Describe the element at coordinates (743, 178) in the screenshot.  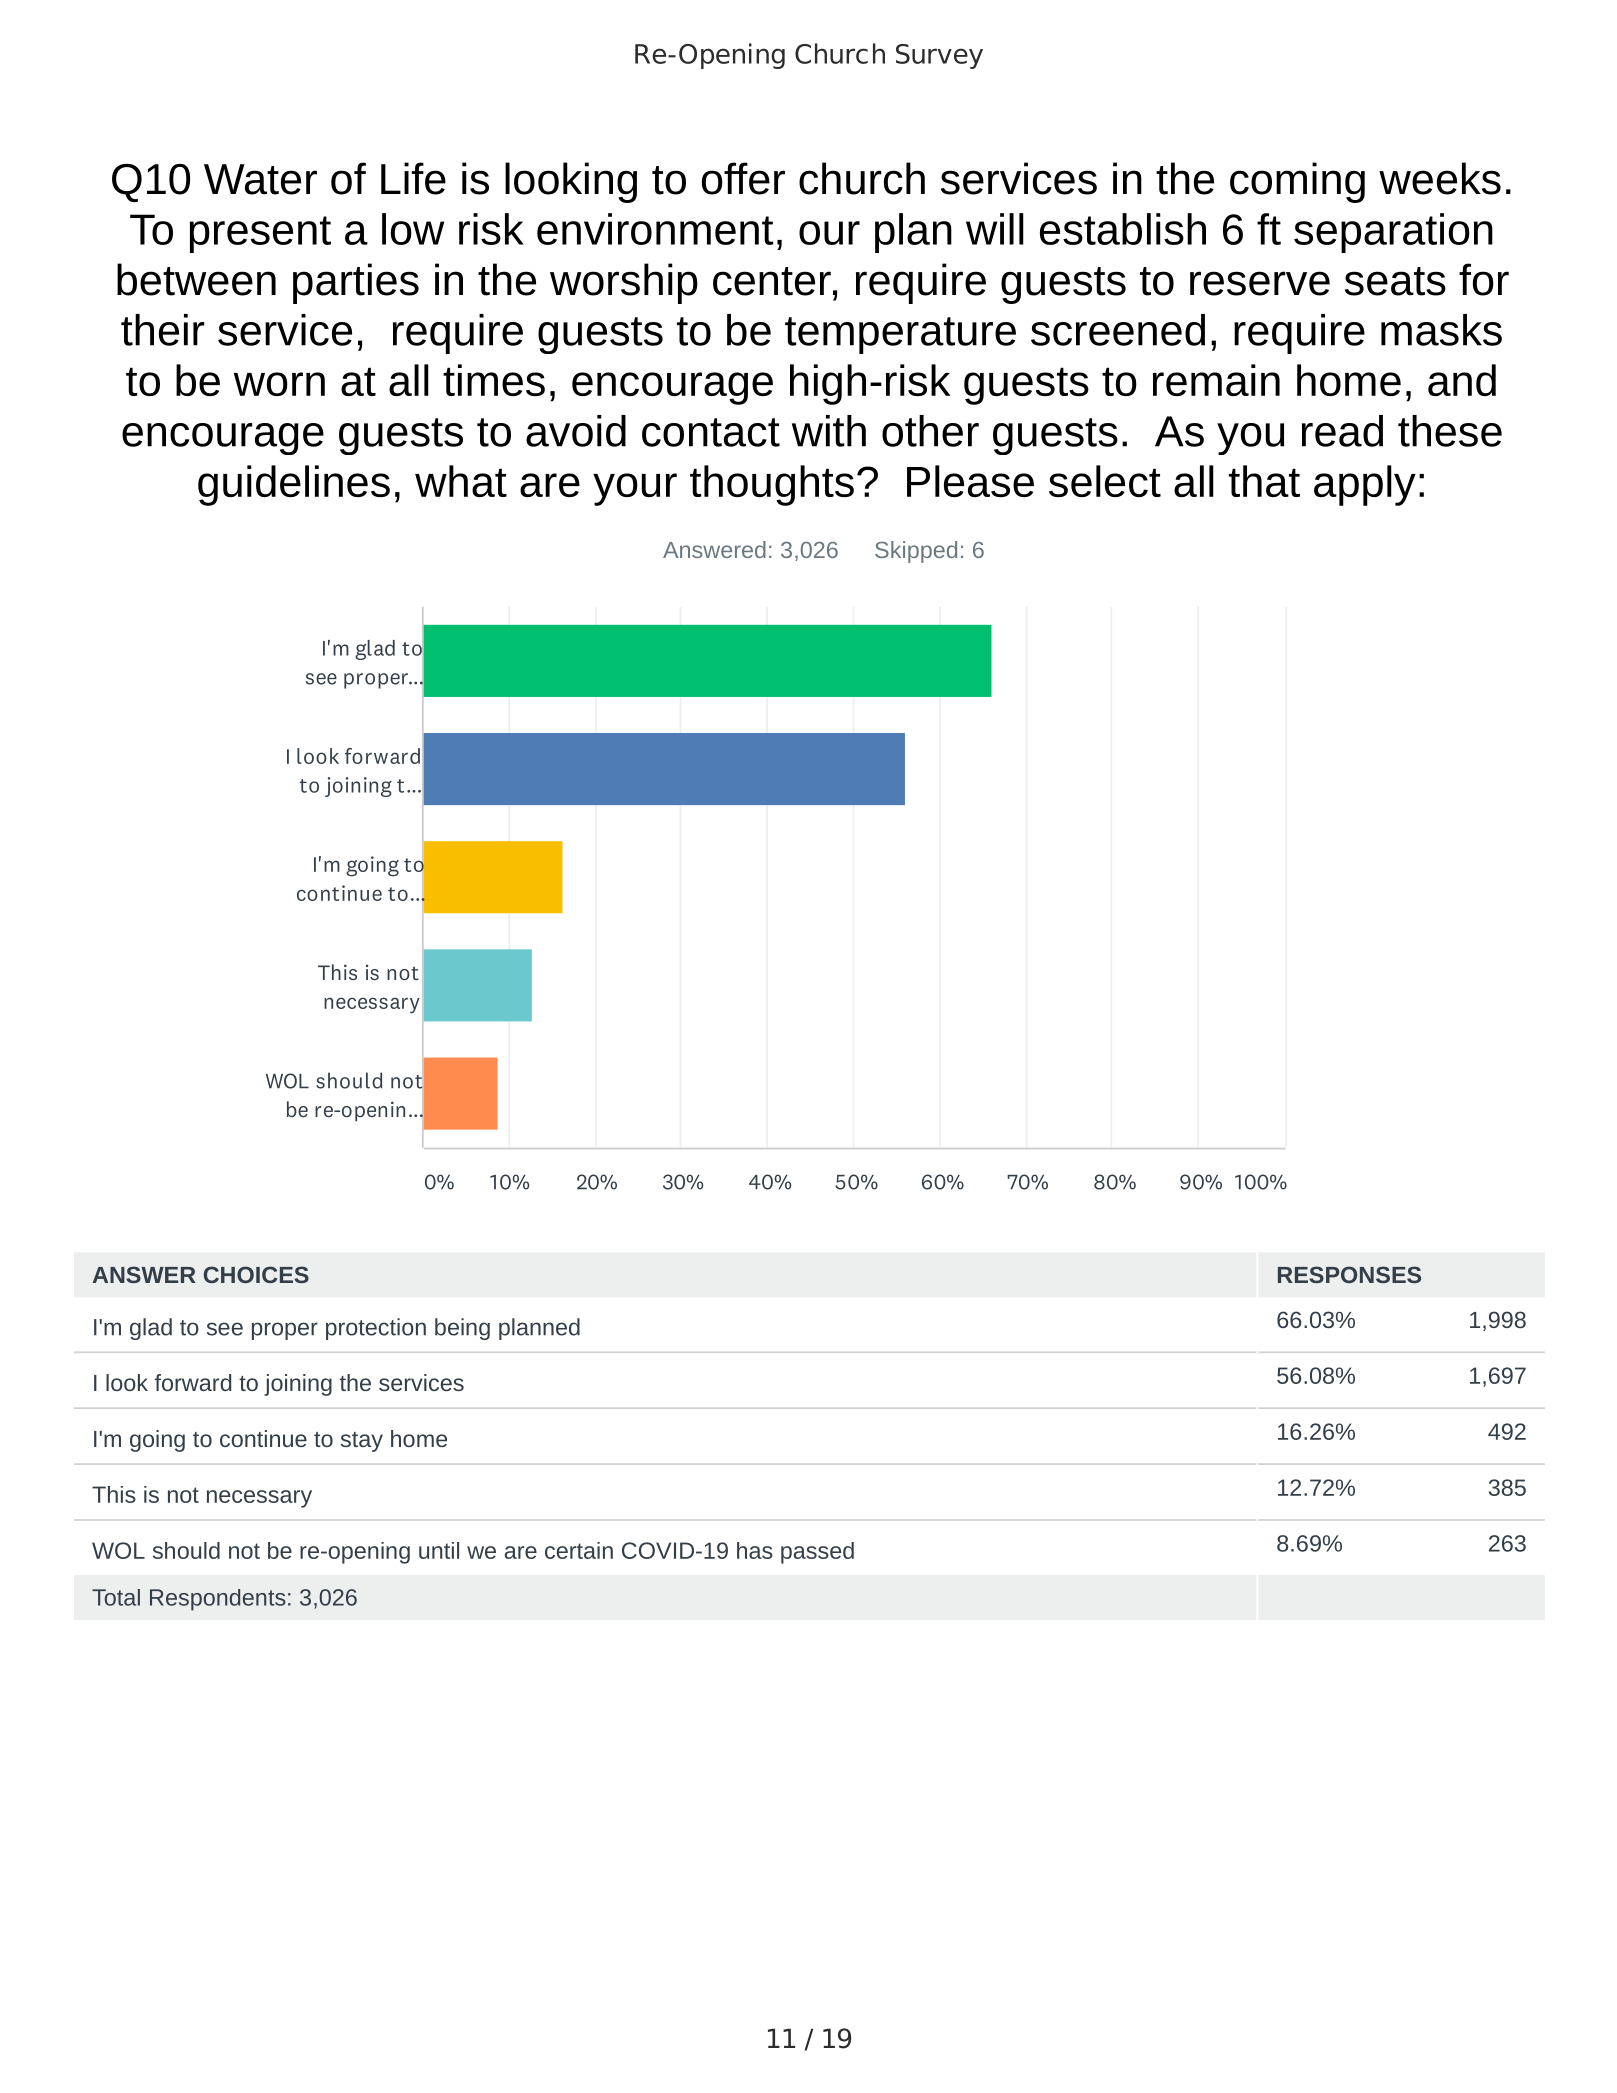
I see `offer` at that location.
